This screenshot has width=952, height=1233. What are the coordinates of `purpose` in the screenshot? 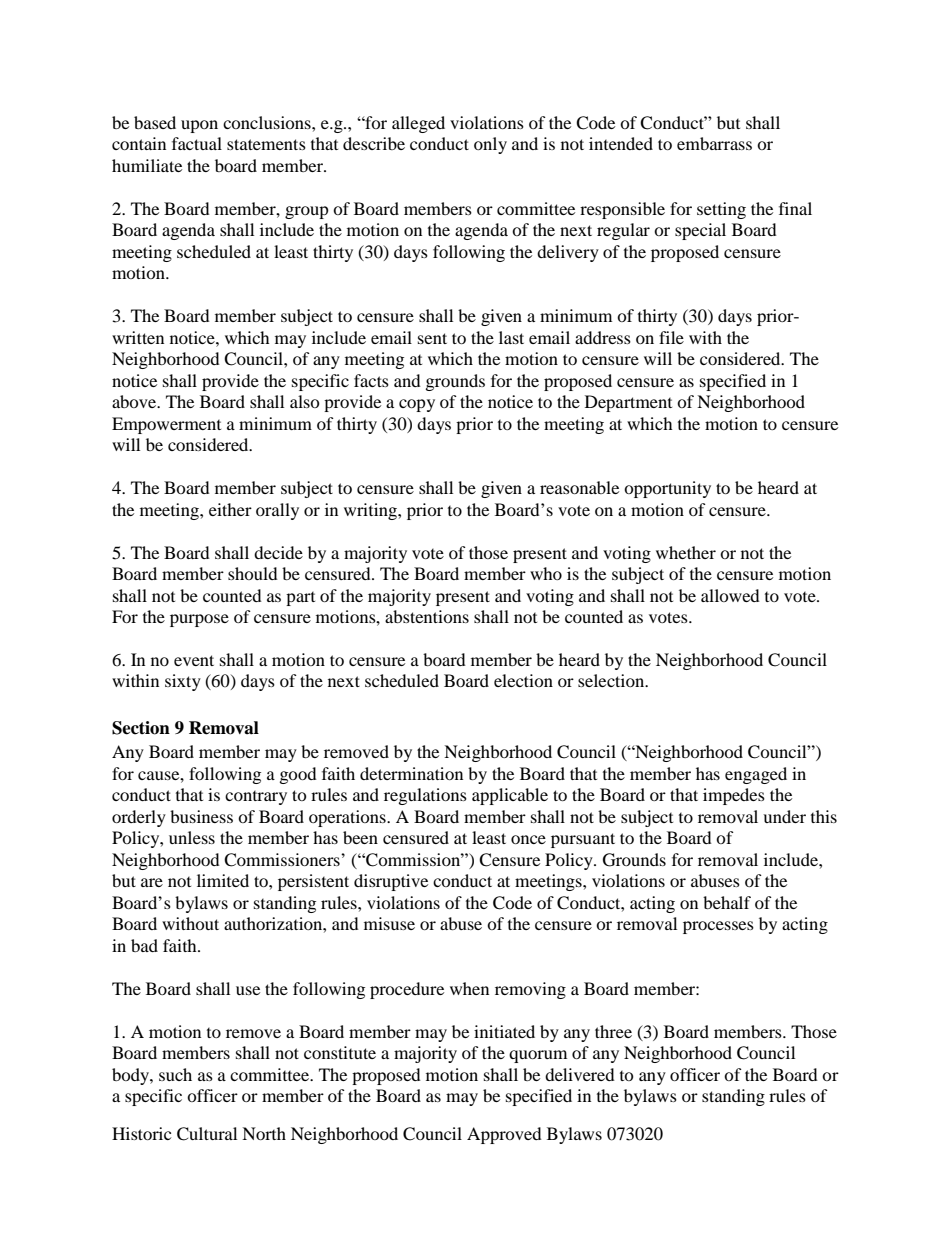 It's located at (199, 620).
